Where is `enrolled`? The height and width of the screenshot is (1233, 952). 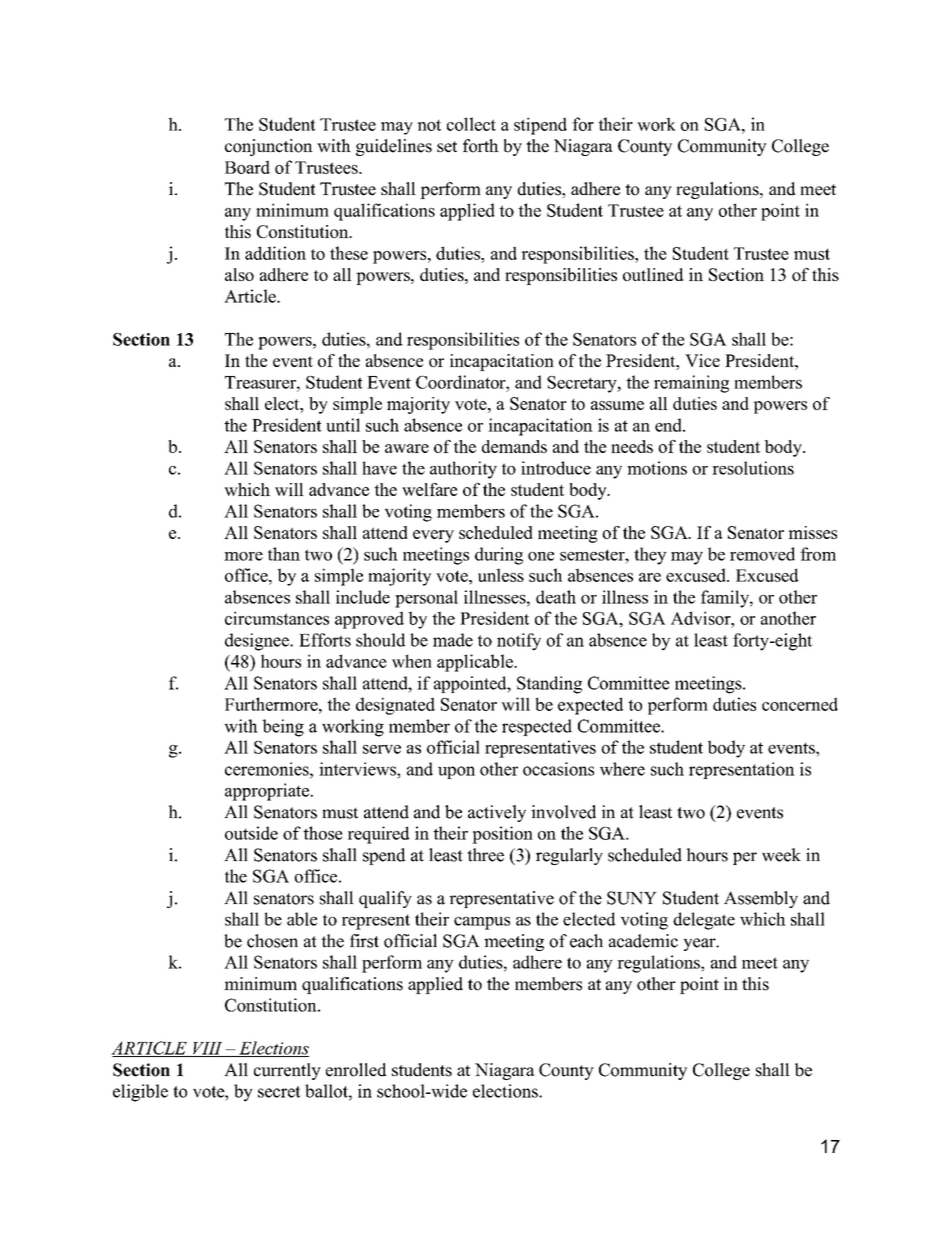
enrolled is located at coordinates (356, 1070).
